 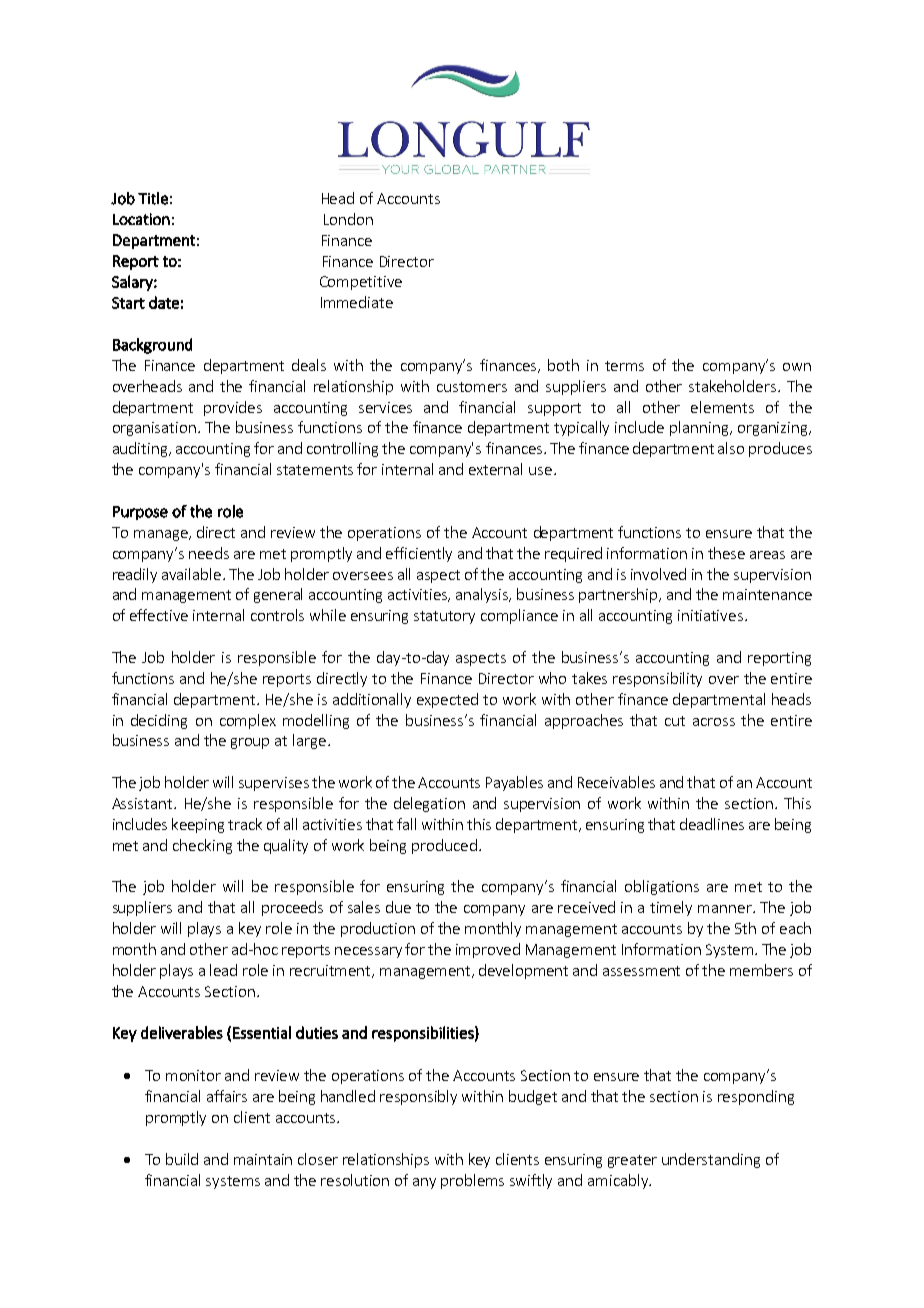 I want to click on London, so click(x=348, y=219).
